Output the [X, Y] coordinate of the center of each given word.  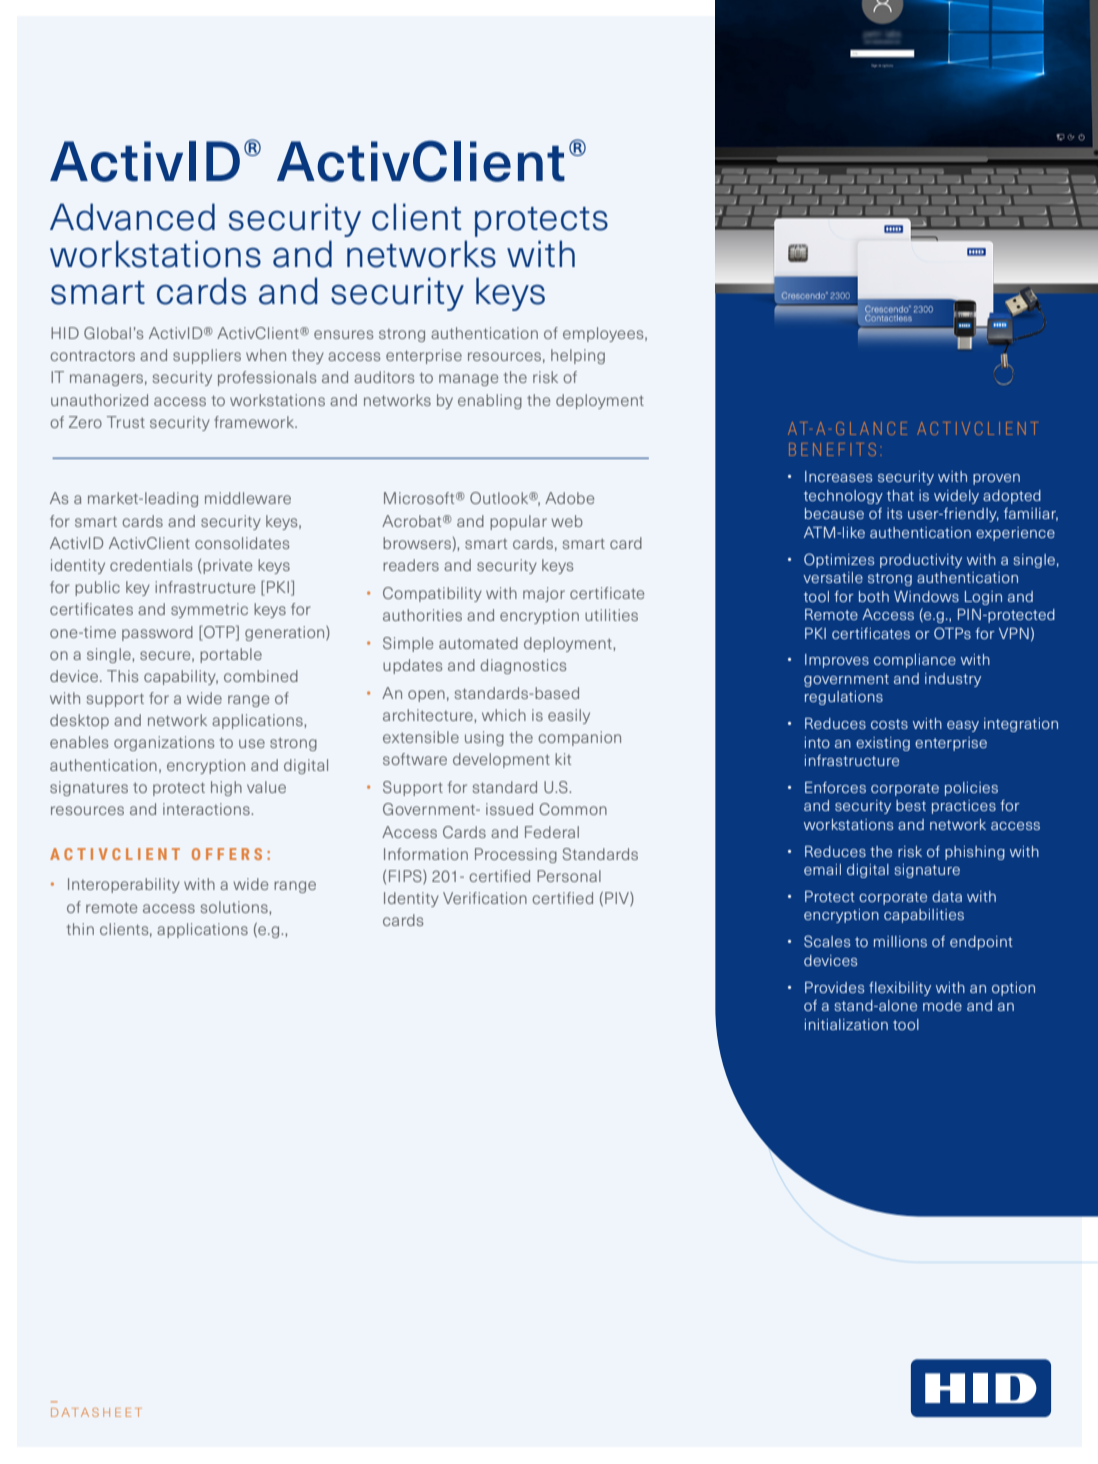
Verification [485, 898]
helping [578, 356]
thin [80, 929]
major [544, 594]
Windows [926, 596]
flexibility [900, 989]
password [157, 633]
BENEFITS [832, 449]
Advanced [132, 217]
